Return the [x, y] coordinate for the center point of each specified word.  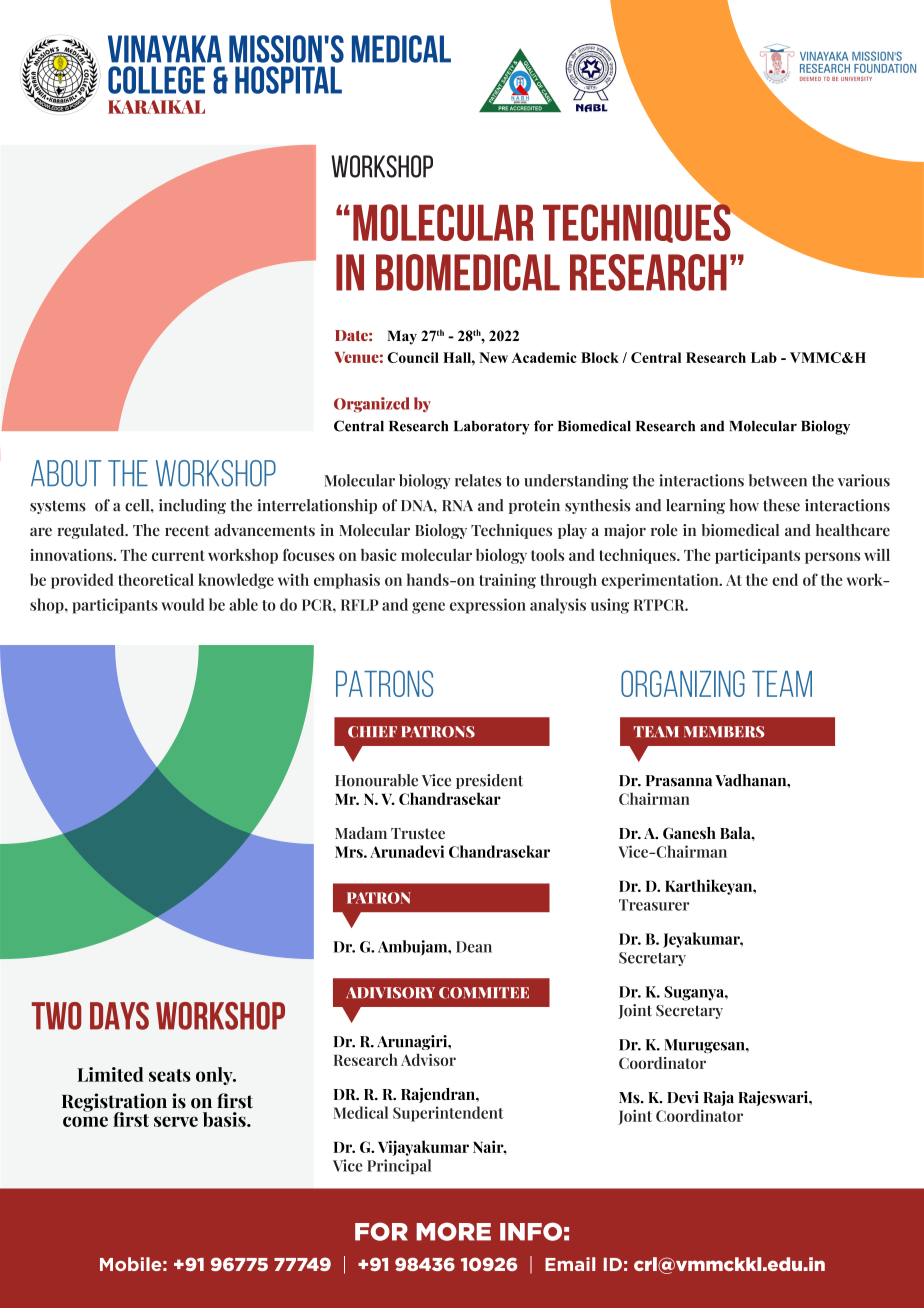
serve [176, 1121]
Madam [361, 833]
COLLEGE [156, 80]
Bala [736, 833]
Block [600, 357]
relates [478, 480]
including [192, 506]
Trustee [418, 833]
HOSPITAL [288, 80]
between [778, 480]
